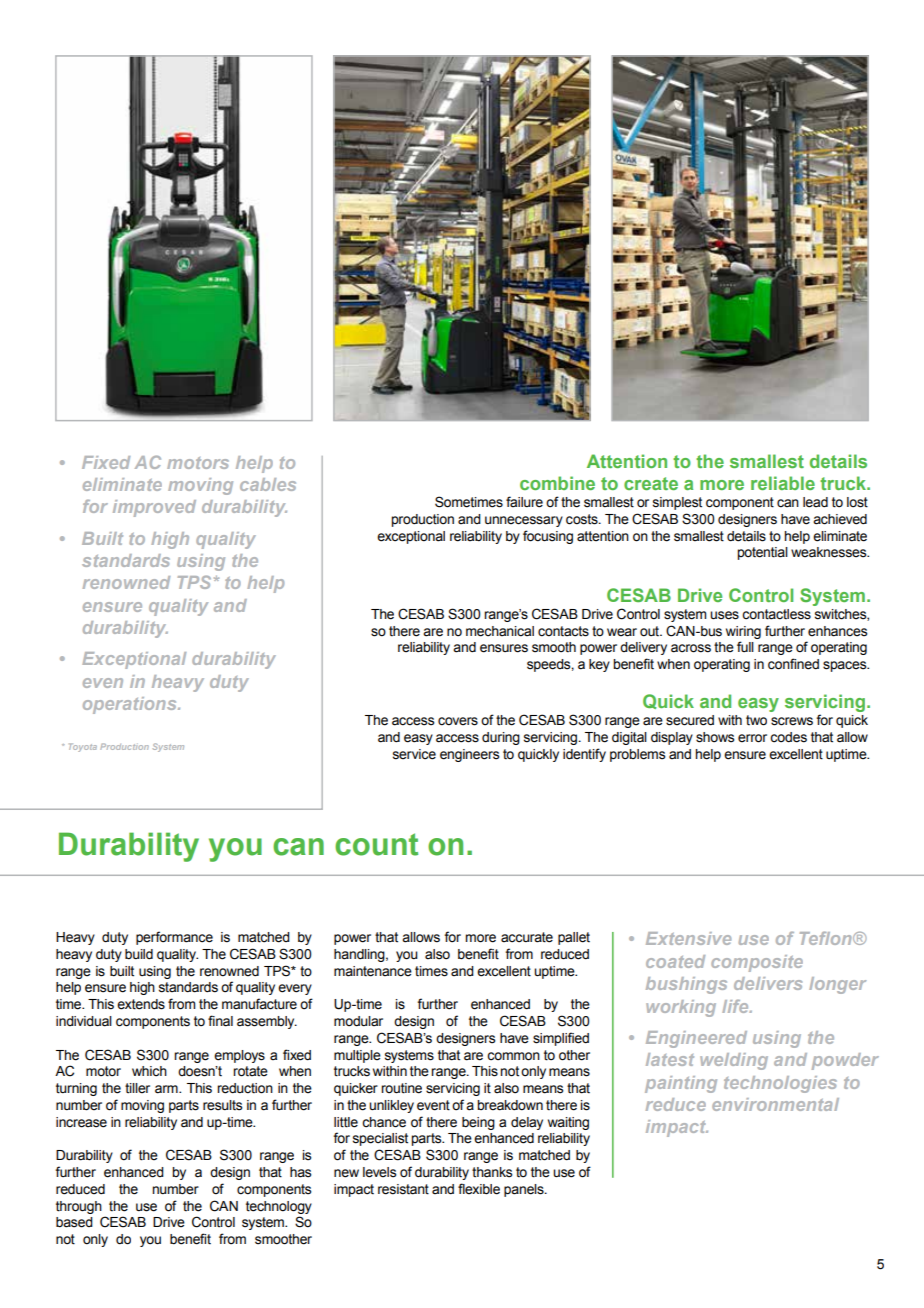  Describe the element at coordinates (479, 1189) in the screenshot. I see `flexible` at that location.
